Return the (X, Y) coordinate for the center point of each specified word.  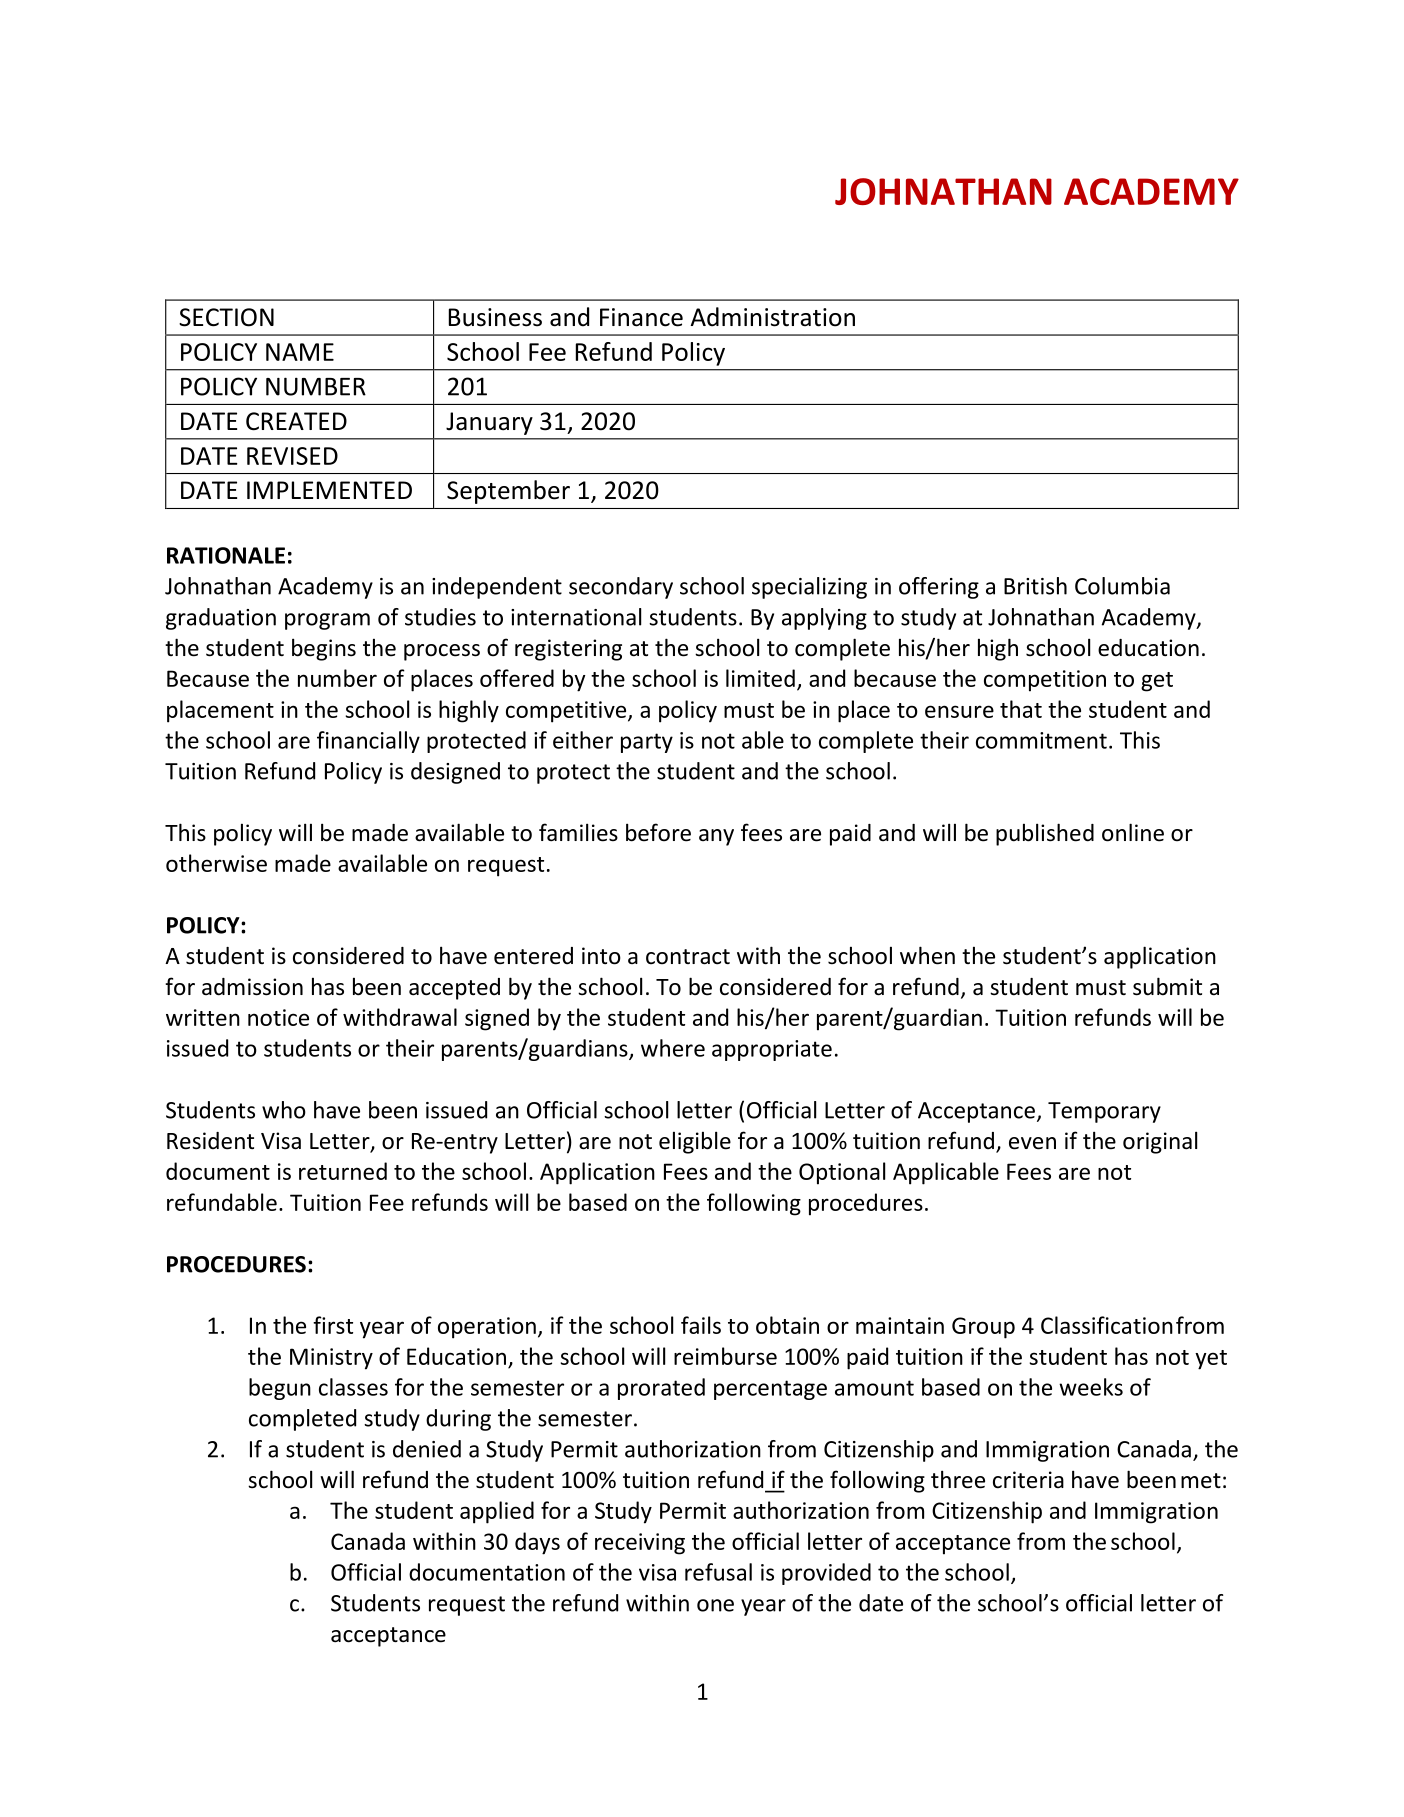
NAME (300, 352)
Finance (641, 317)
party (647, 743)
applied (497, 1512)
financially (368, 742)
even (1032, 1143)
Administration (772, 317)
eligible (695, 1142)
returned (343, 1171)
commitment (1041, 740)
